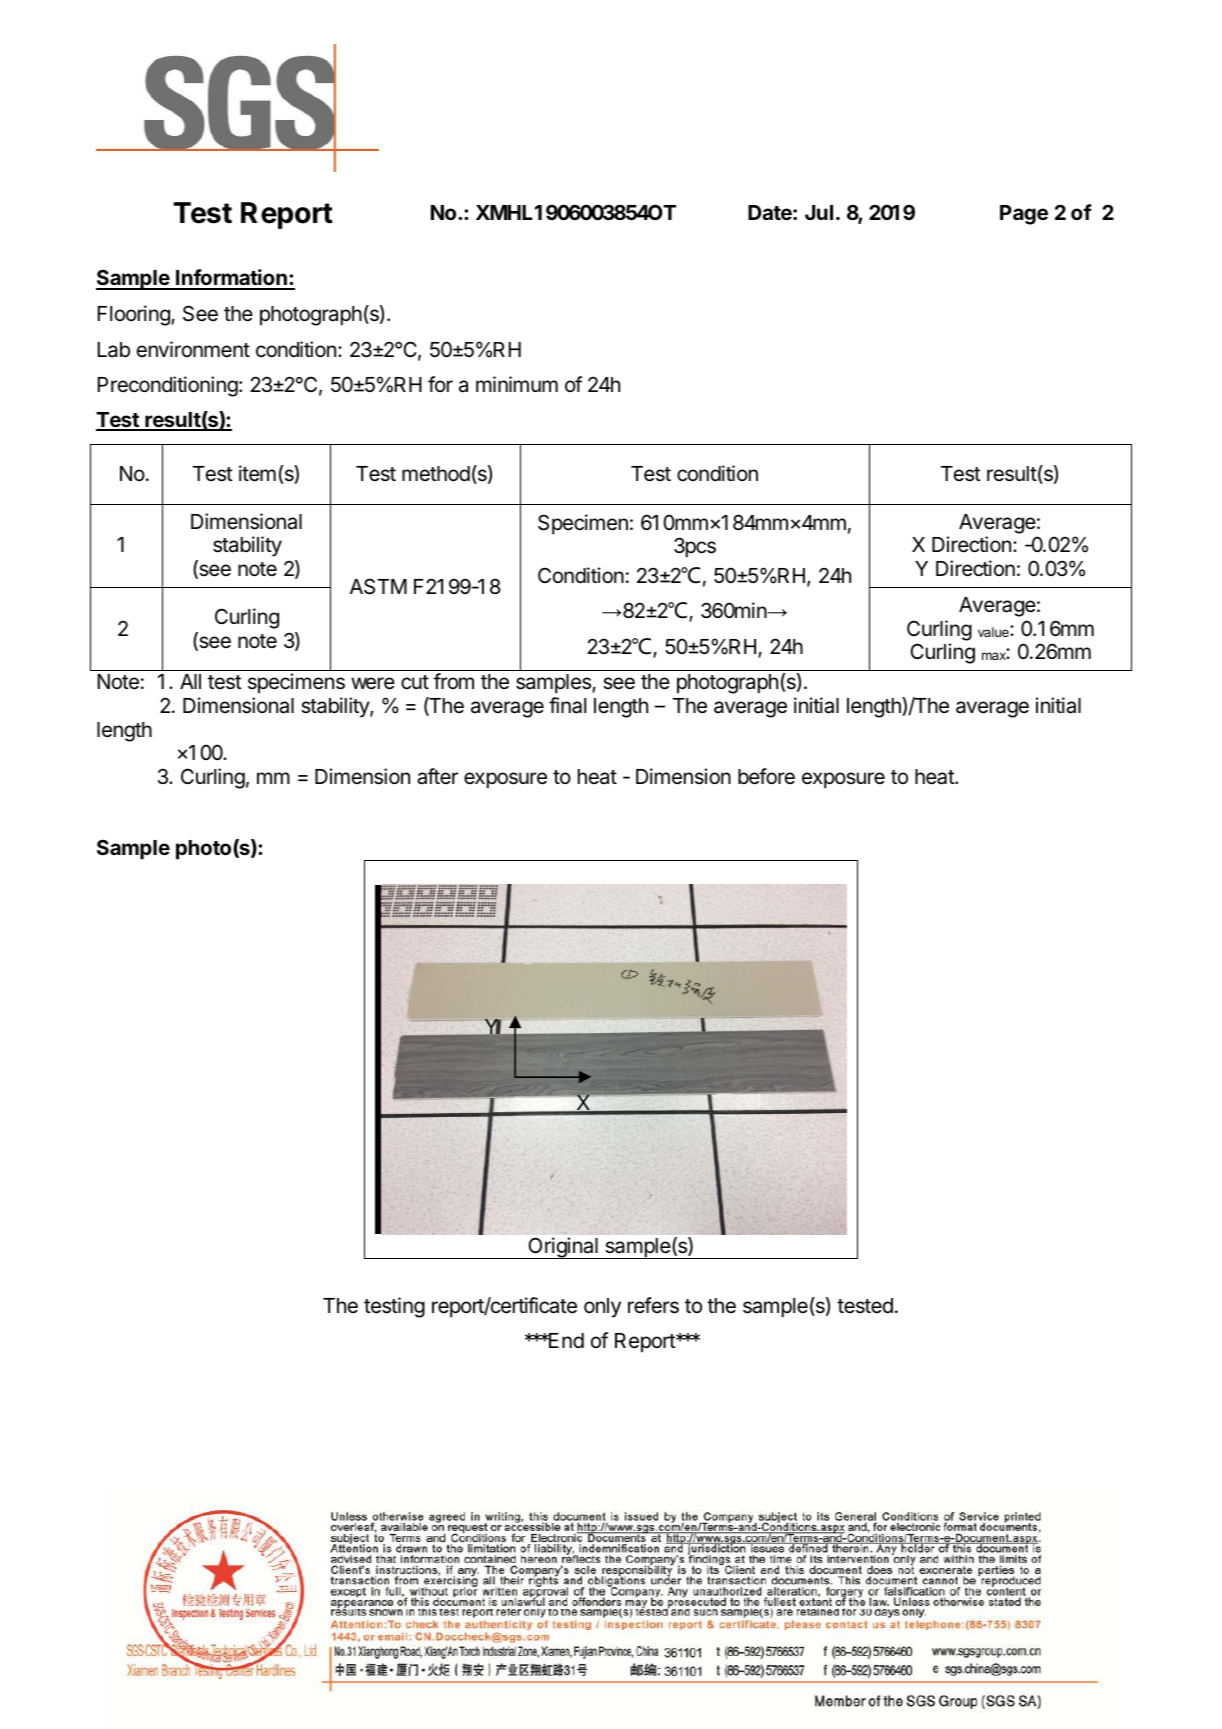  Describe the element at coordinates (819, 212) in the screenshot. I see `Jul` at that location.
